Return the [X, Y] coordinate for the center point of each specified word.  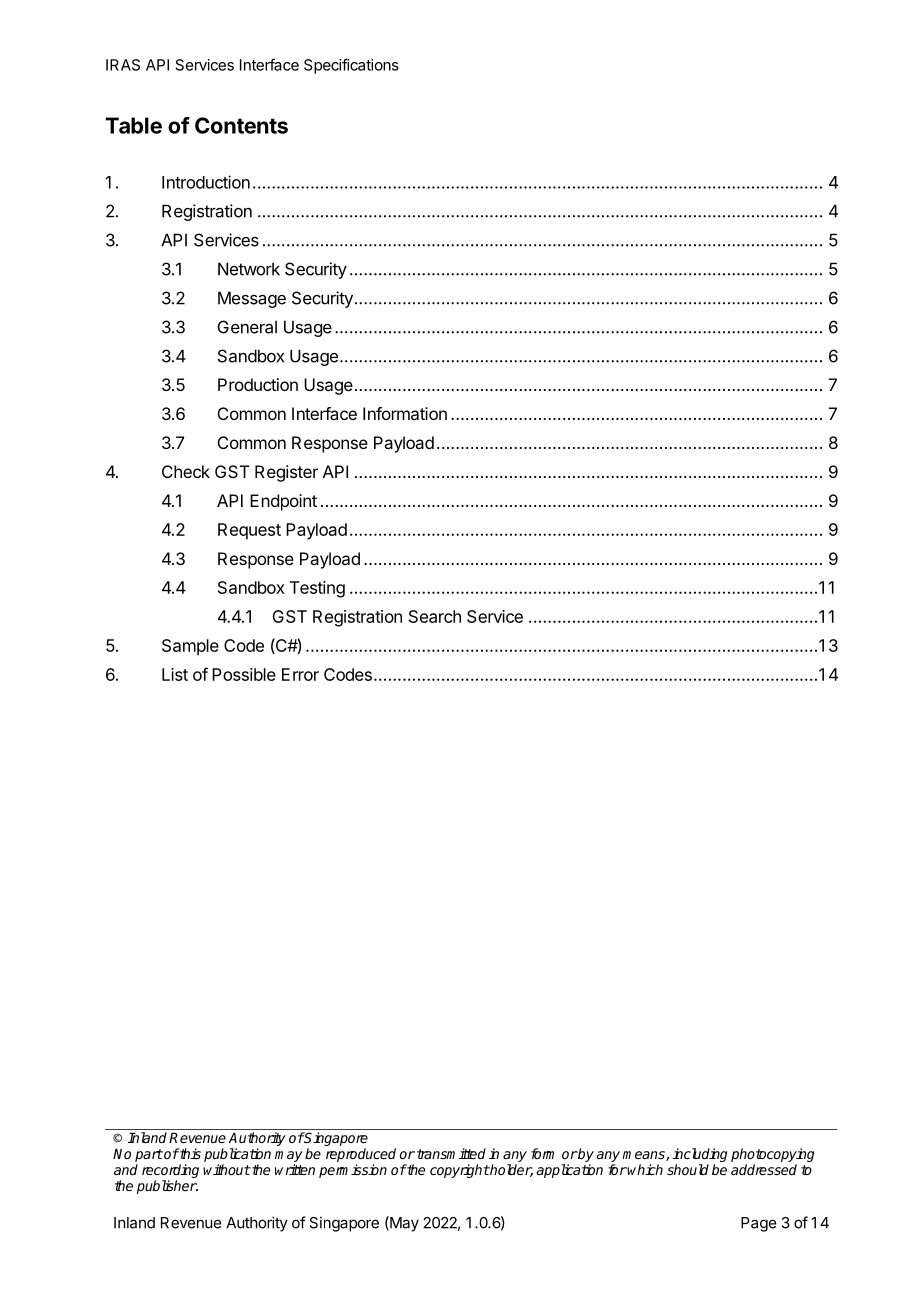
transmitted [451, 1153]
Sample [190, 647]
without [227, 1169]
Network [249, 269]
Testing [317, 589]
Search [435, 616]
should [688, 1169]
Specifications [351, 66]
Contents [241, 125]
